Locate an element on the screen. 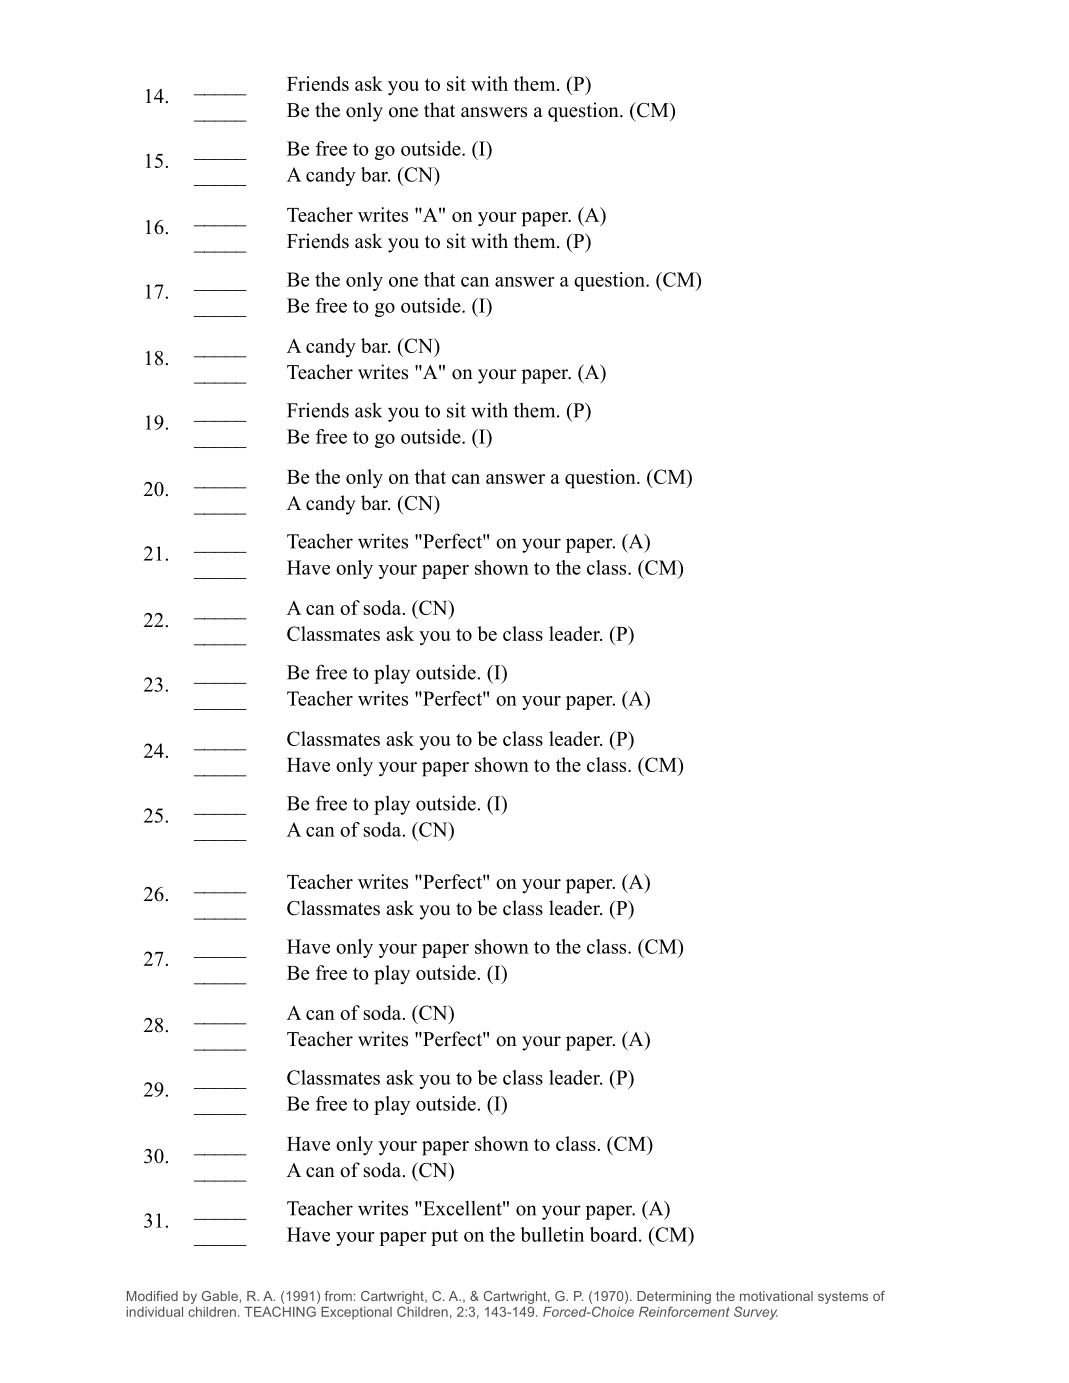 The image size is (1069, 1383). Reinforcement is located at coordinates (684, 1311).
